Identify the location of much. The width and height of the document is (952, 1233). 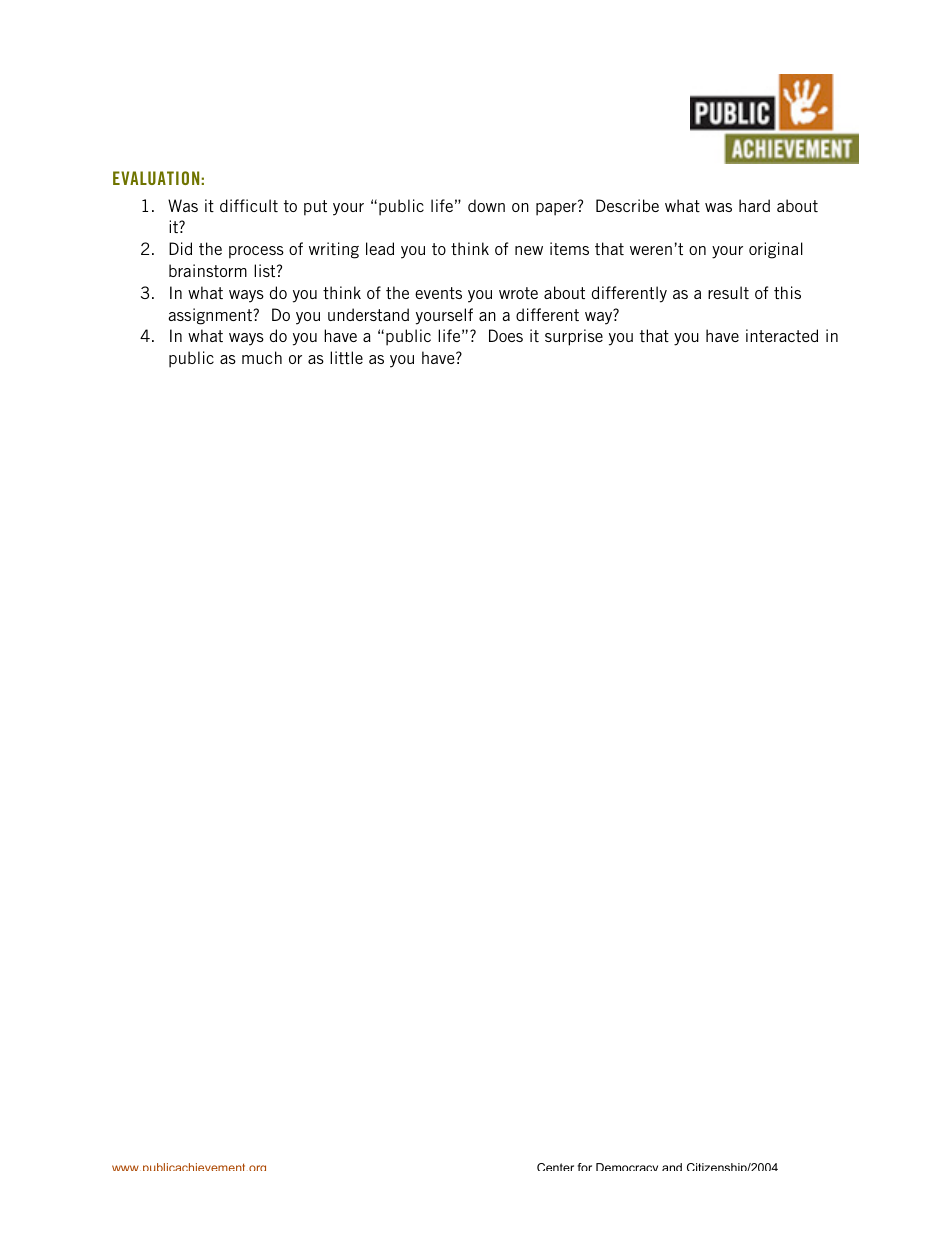
(262, 357).
